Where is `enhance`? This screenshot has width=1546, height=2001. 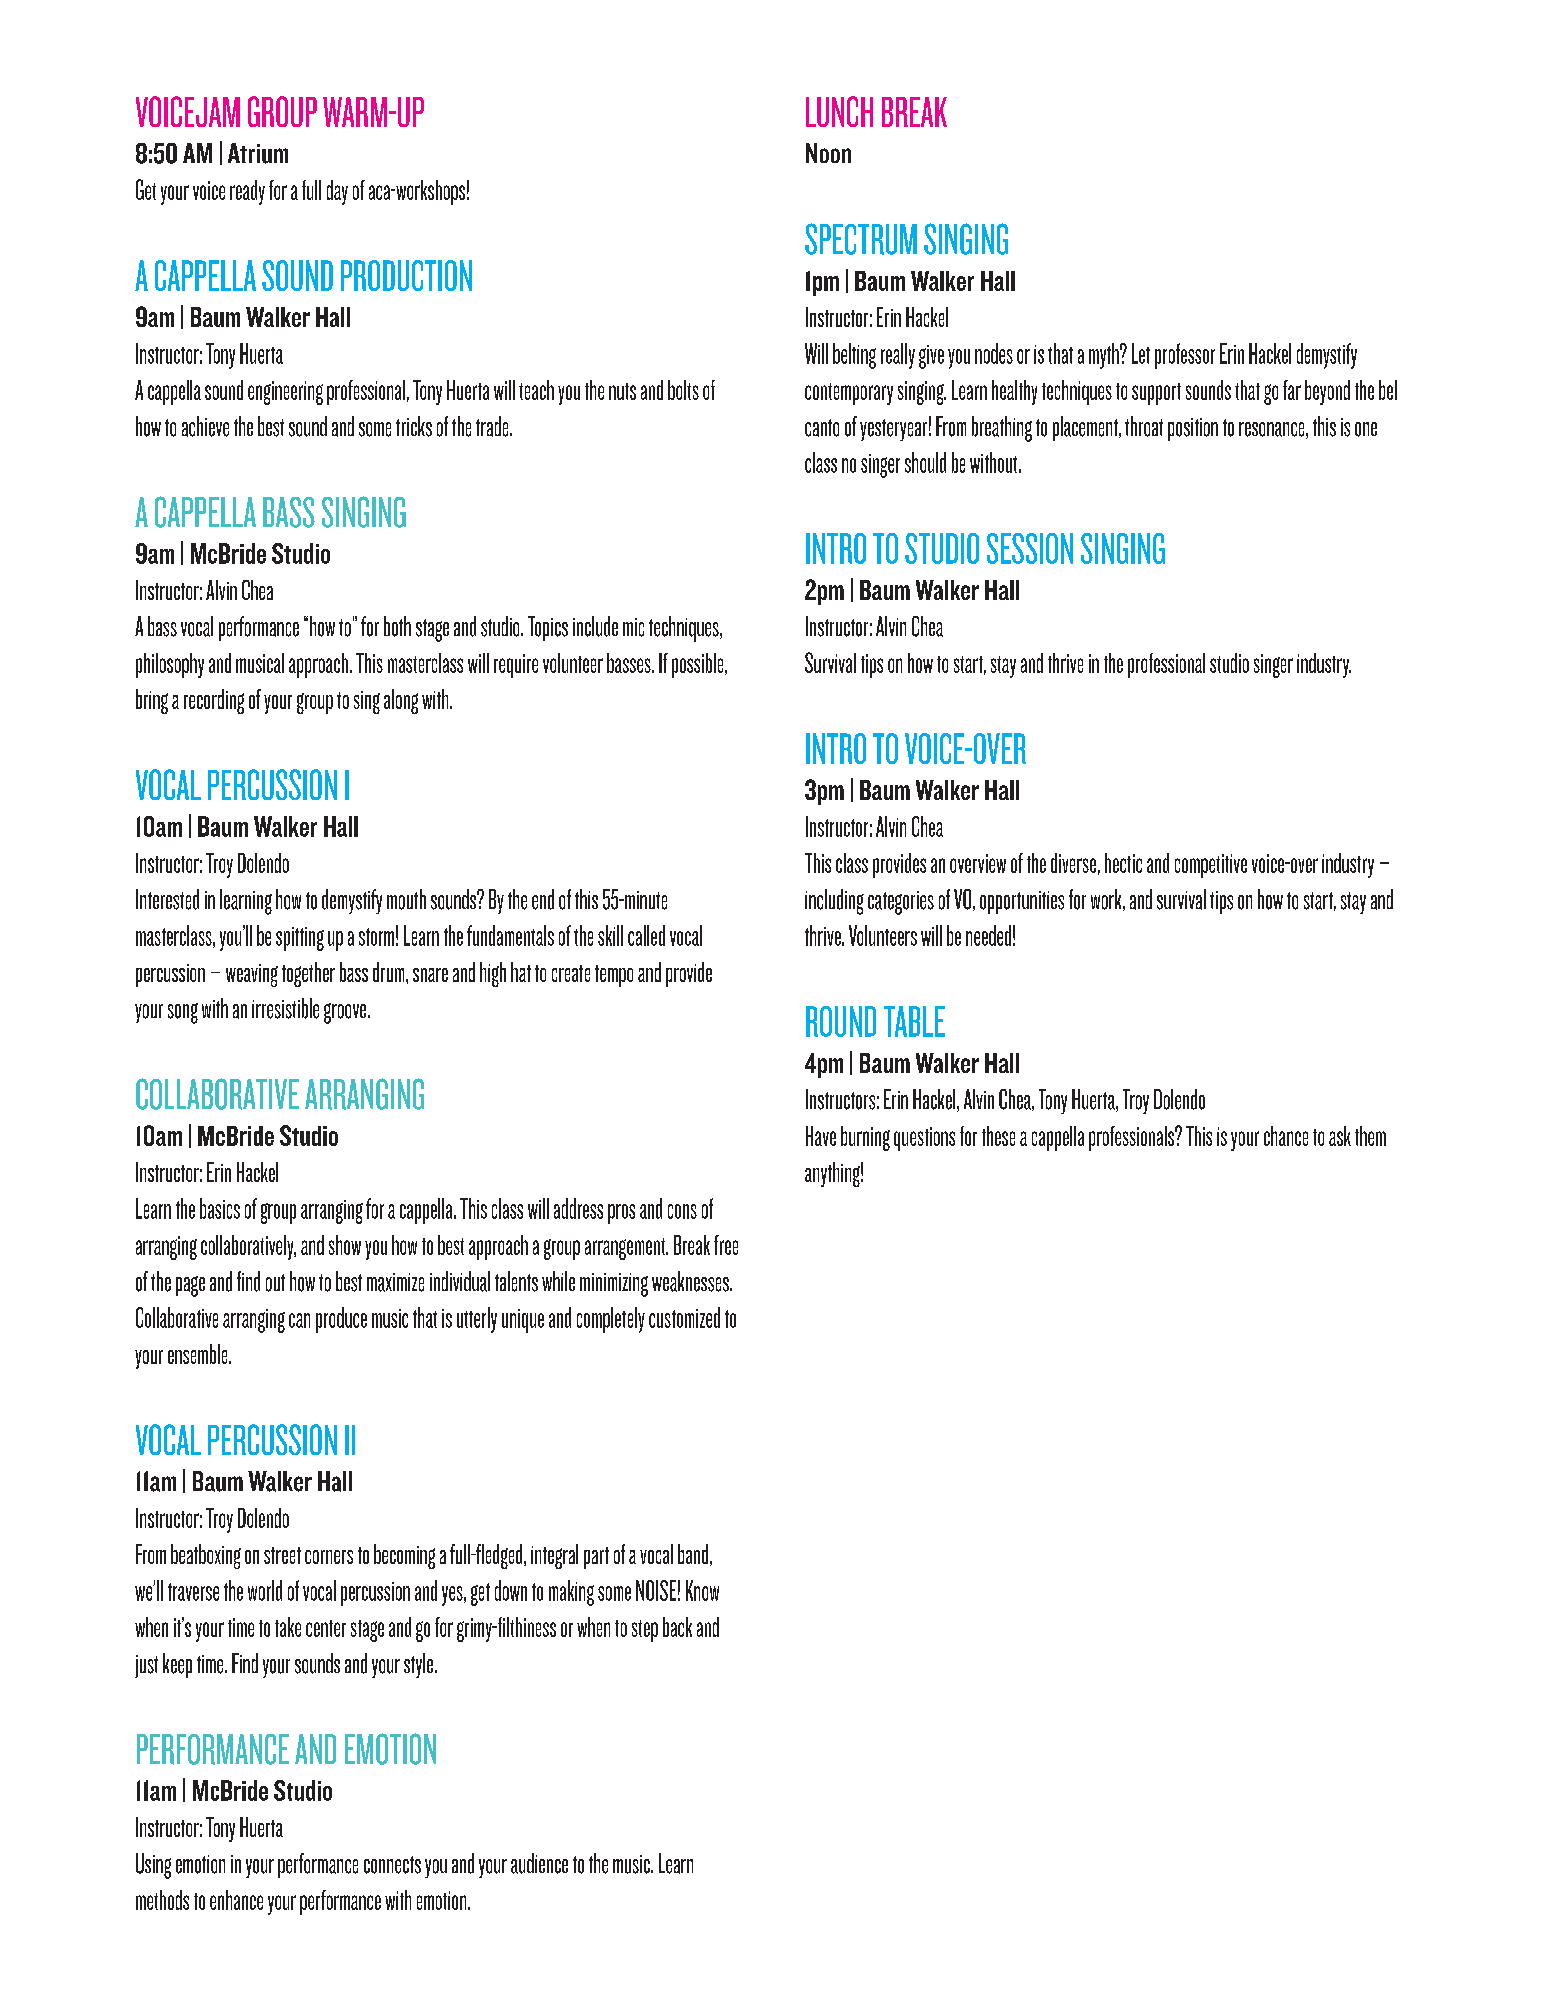 enhance is located at coordinates (236, 1900).
